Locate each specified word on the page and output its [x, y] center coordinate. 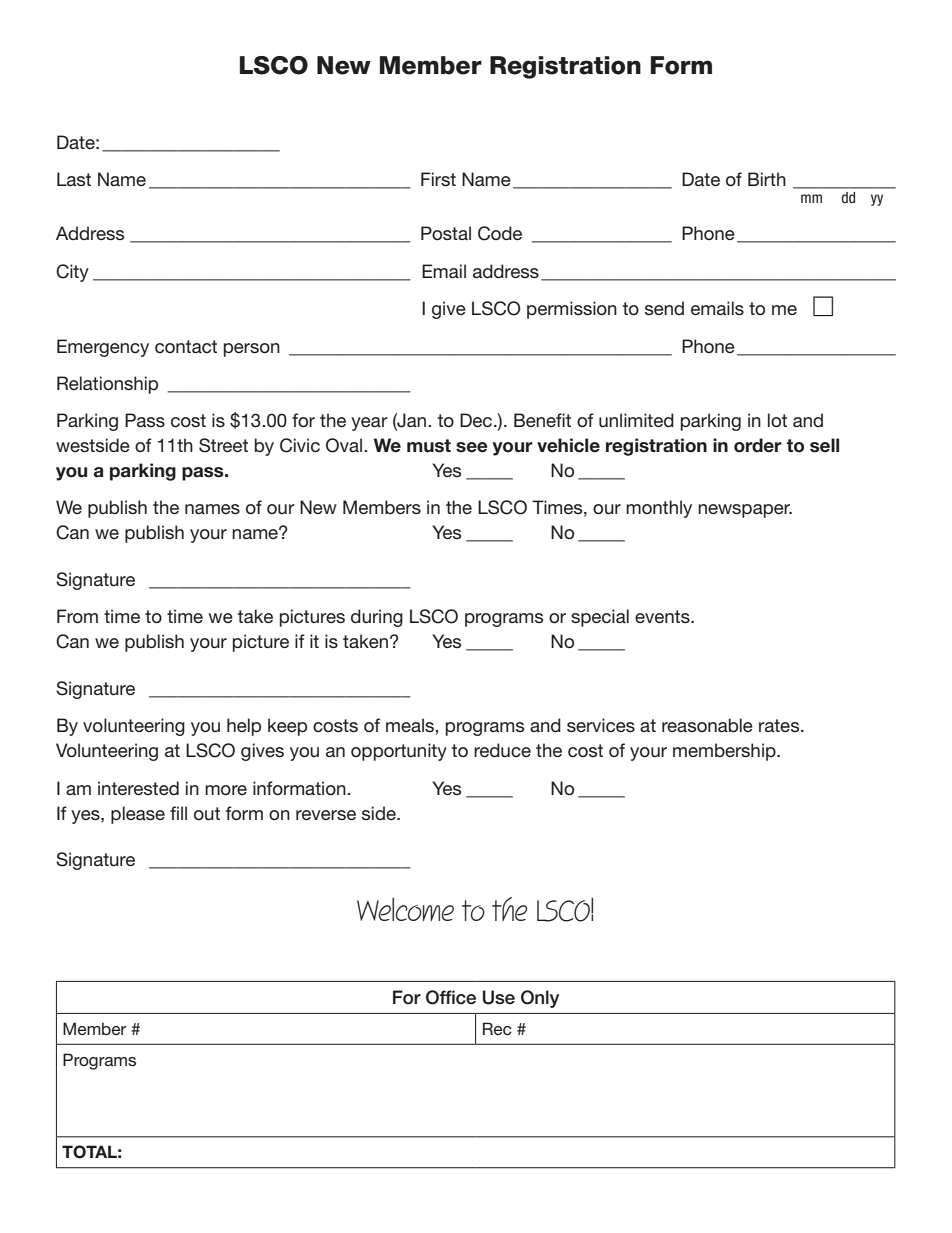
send [664, 308]
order [758, 445]
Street [223, 445]
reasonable [707, 725]
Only [540, 999]
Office [451, 997]
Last [74, 179]
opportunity [399, 752]
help [244, 727]
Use [499, 997]
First [438, 179]
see [472, 447]
